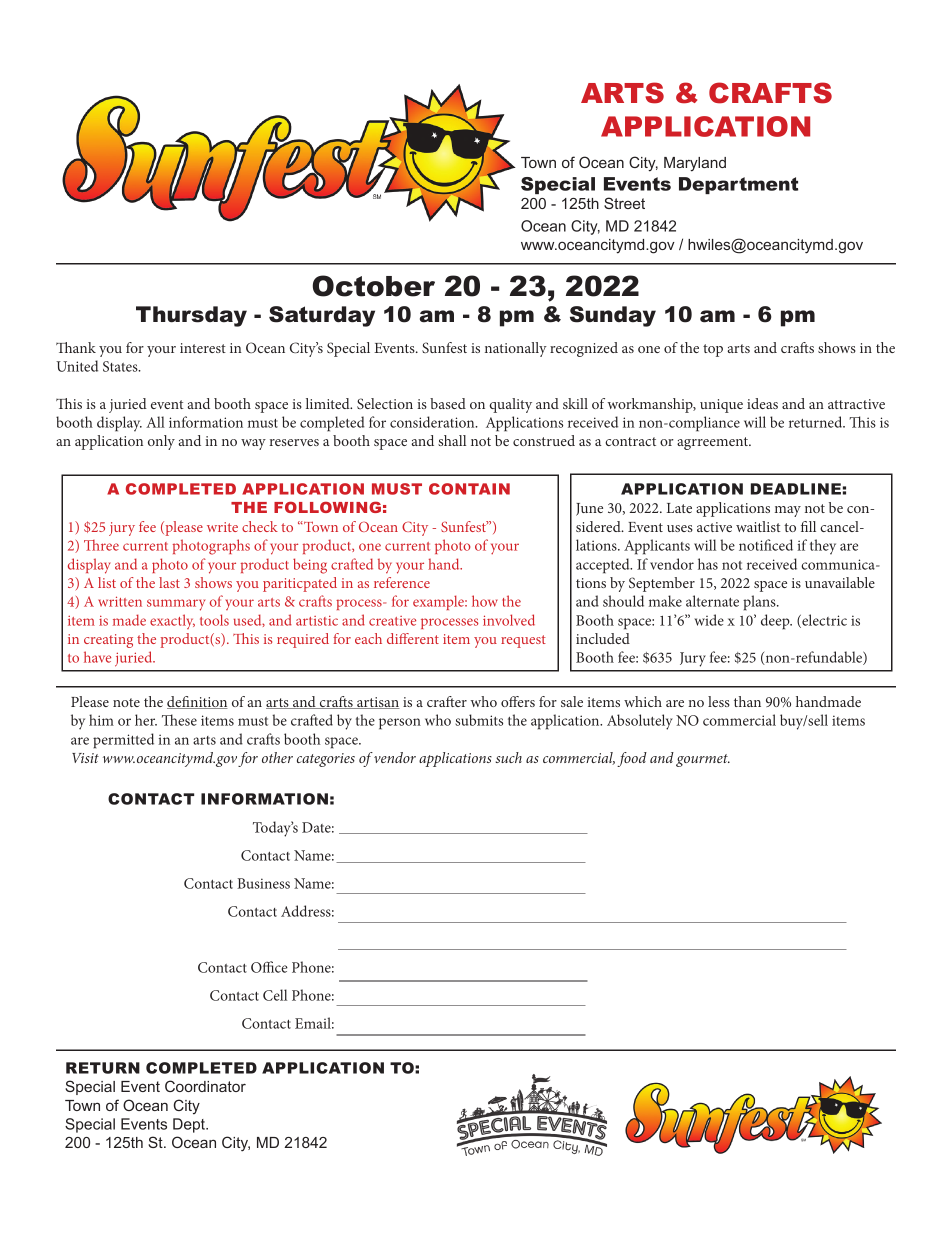 The height and width of the screenshot is (1233, 952). I want to click on Street, so click(624, 203).
